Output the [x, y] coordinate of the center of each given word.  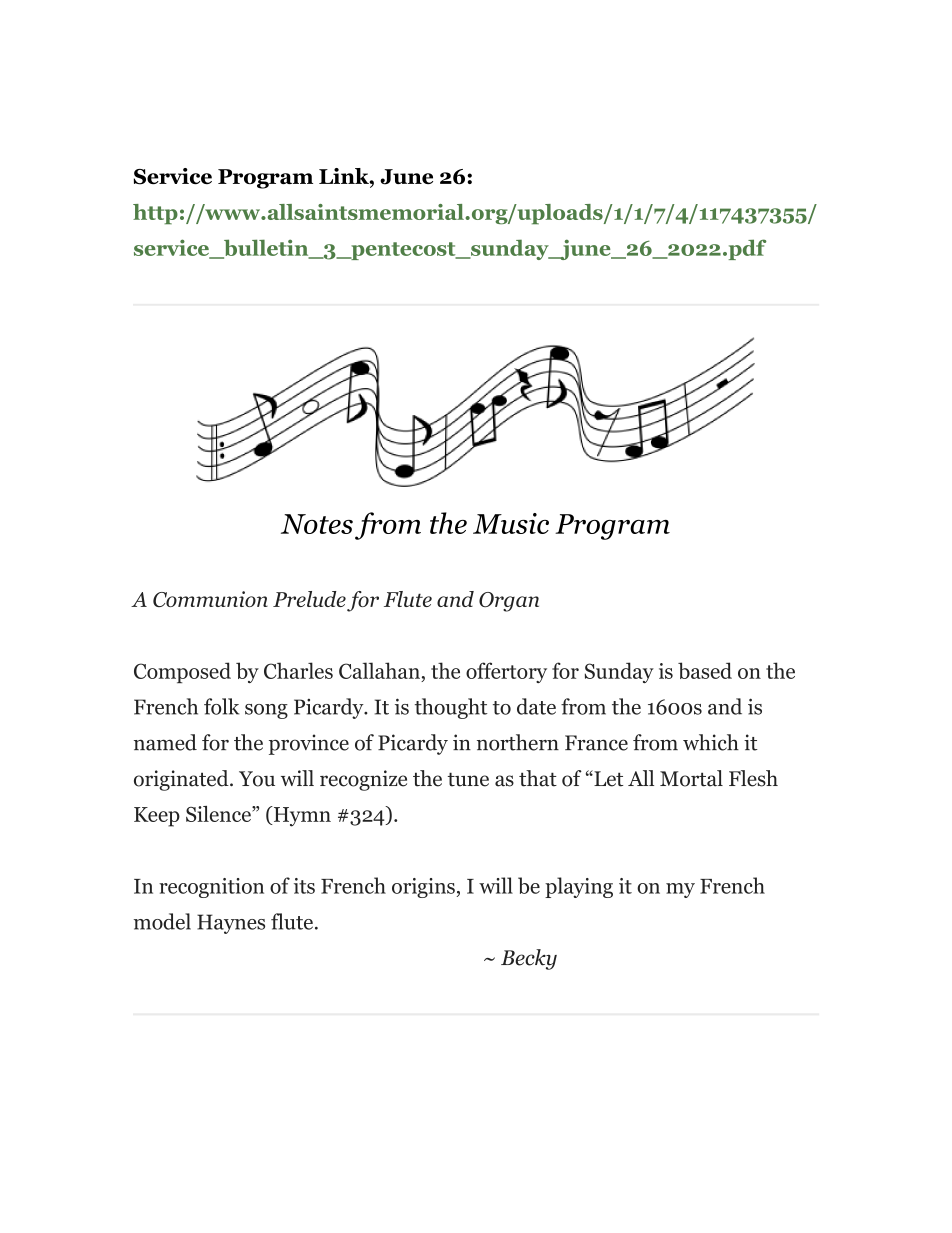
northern [518, 742]
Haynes [231, 924]
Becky [529, 959]
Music [511, 523]
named [165, 742]
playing [579, 887]
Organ [509, 602]
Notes [317, 524]
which [711, 742]
